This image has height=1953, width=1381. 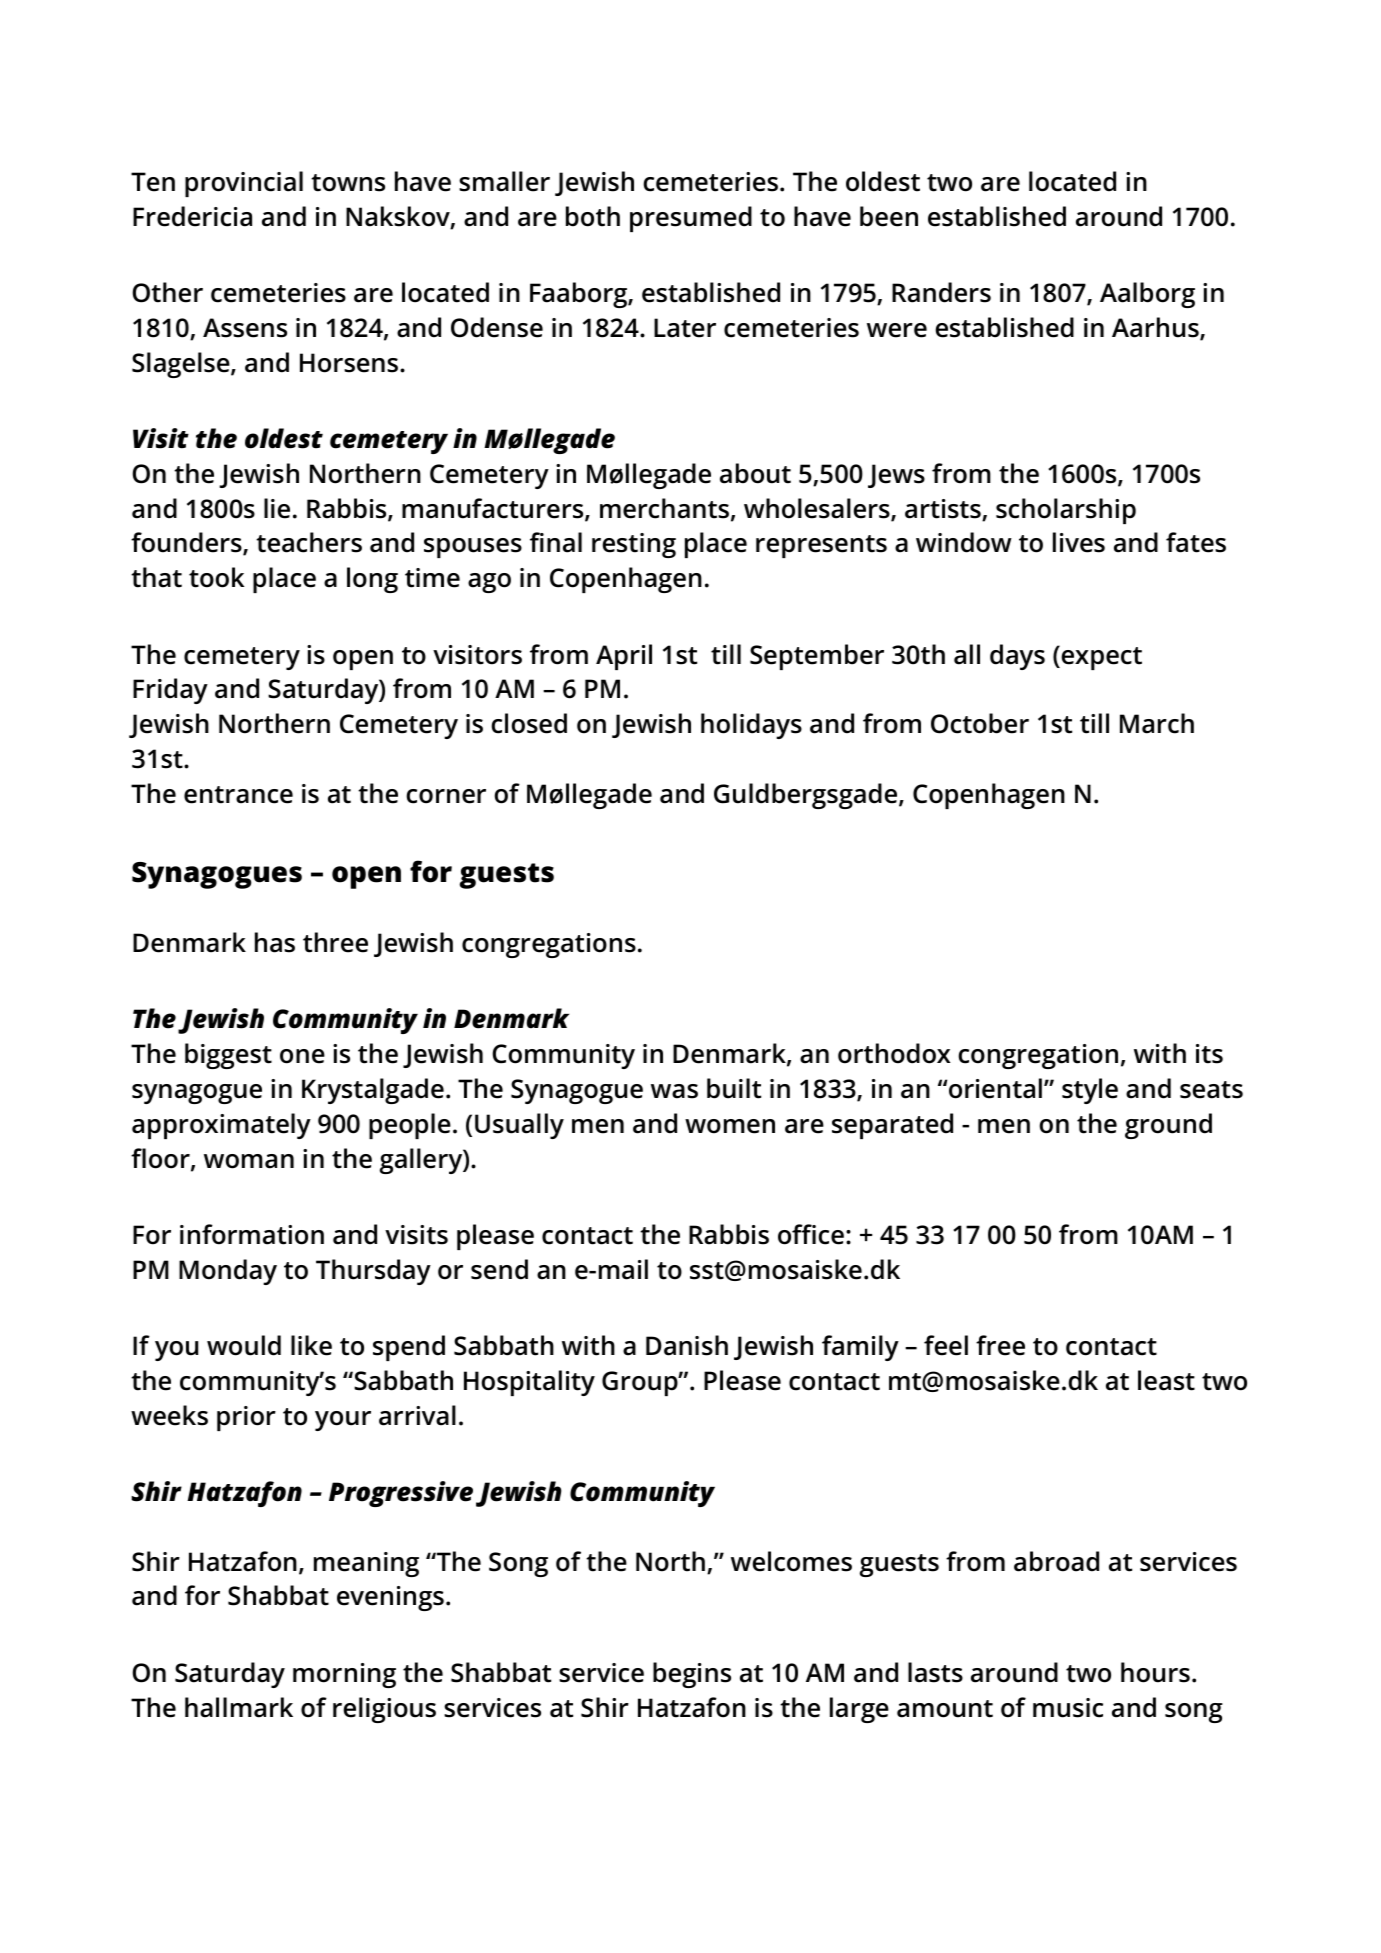 I want to click on music, so click(x=1068, y=1708).
